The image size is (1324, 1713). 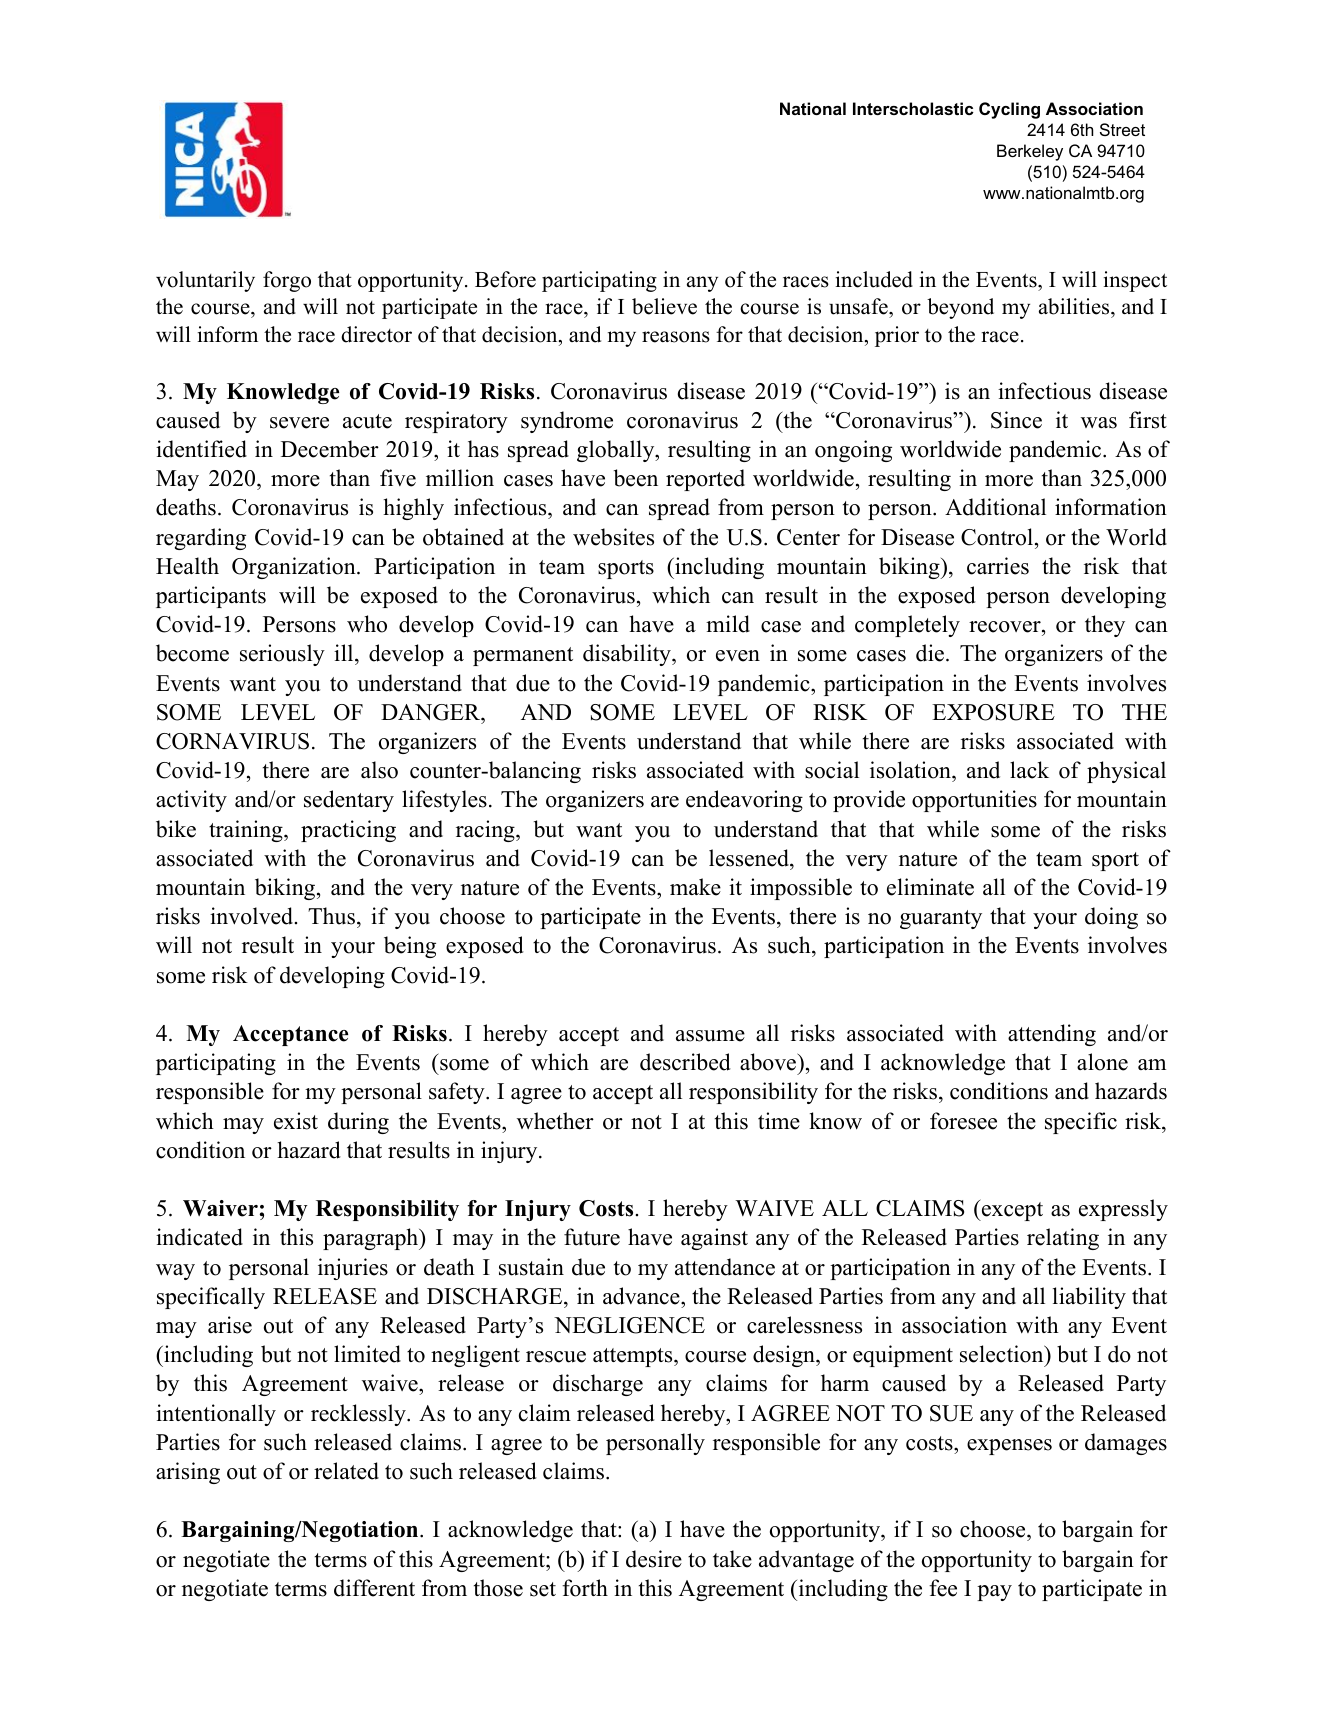 I want to click on different, so click(x=374, y=1588).
